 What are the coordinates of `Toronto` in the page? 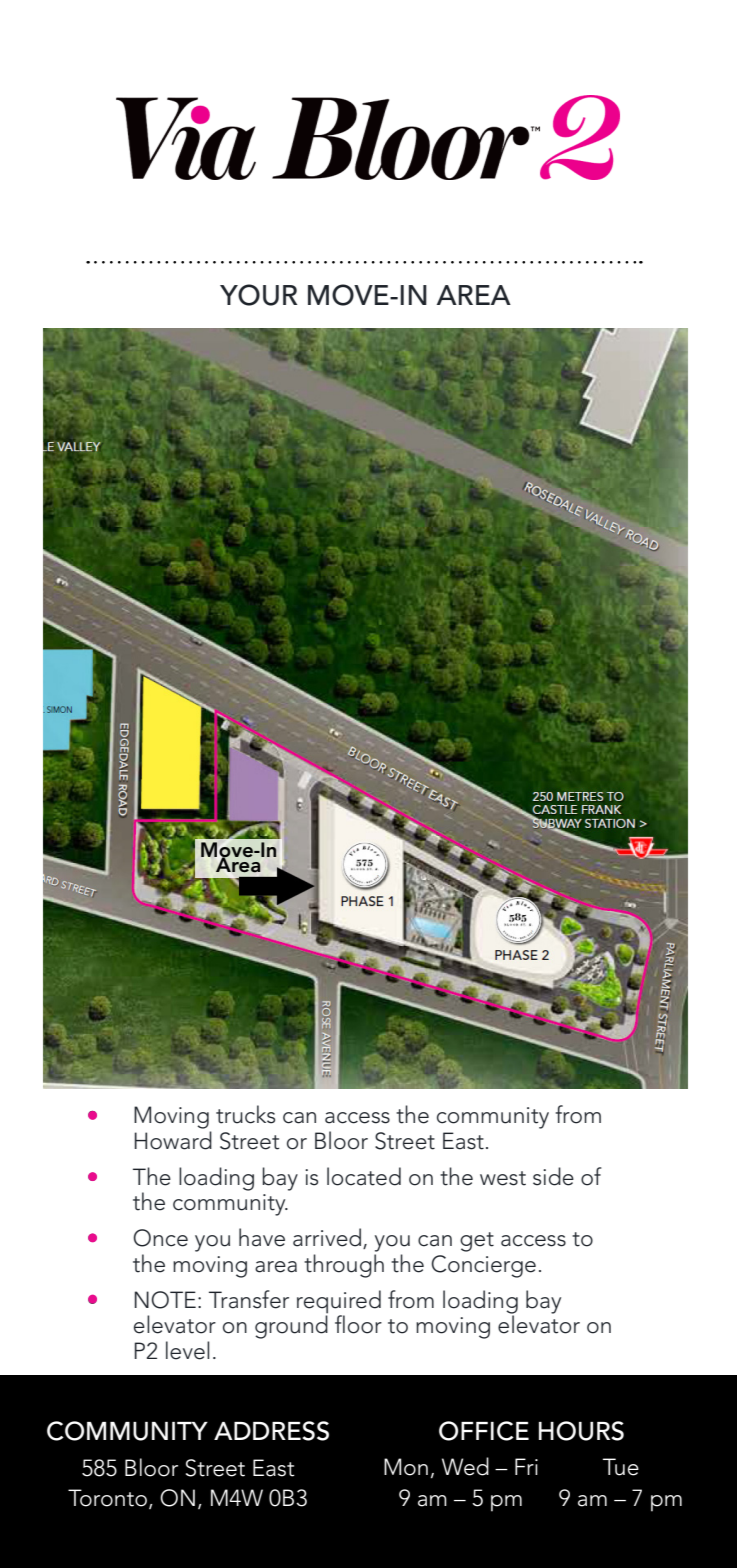 It's located at (107, 1498).
